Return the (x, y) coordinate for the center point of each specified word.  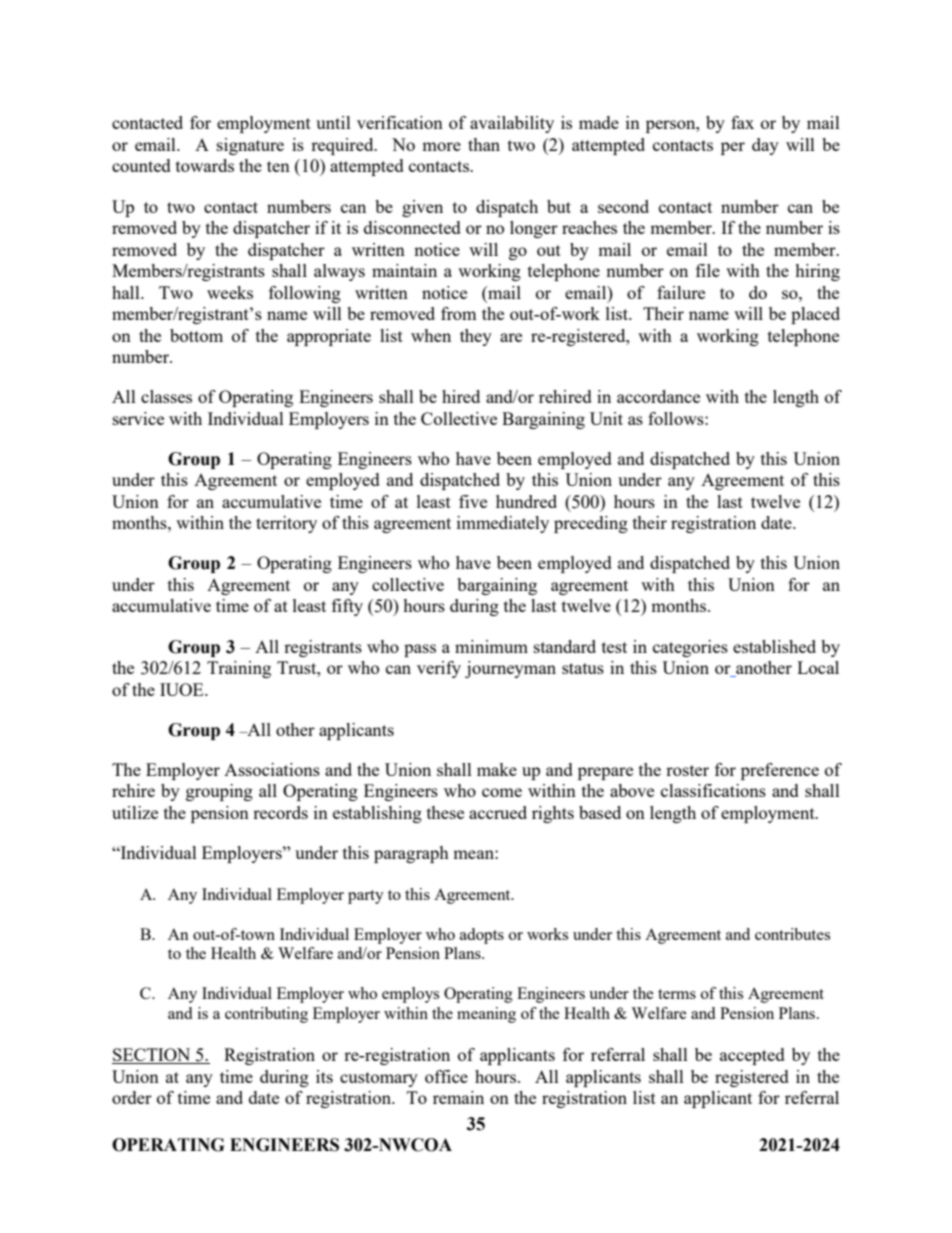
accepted (752, 1056)
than (484, 144)
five (473, 501)
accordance (658, 396)
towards (205, 165)
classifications (713, 790)
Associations (272, 769)
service (138, 418)
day (765, 146)
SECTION (152, 1056)
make (497, 769)
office (446, 1076)
